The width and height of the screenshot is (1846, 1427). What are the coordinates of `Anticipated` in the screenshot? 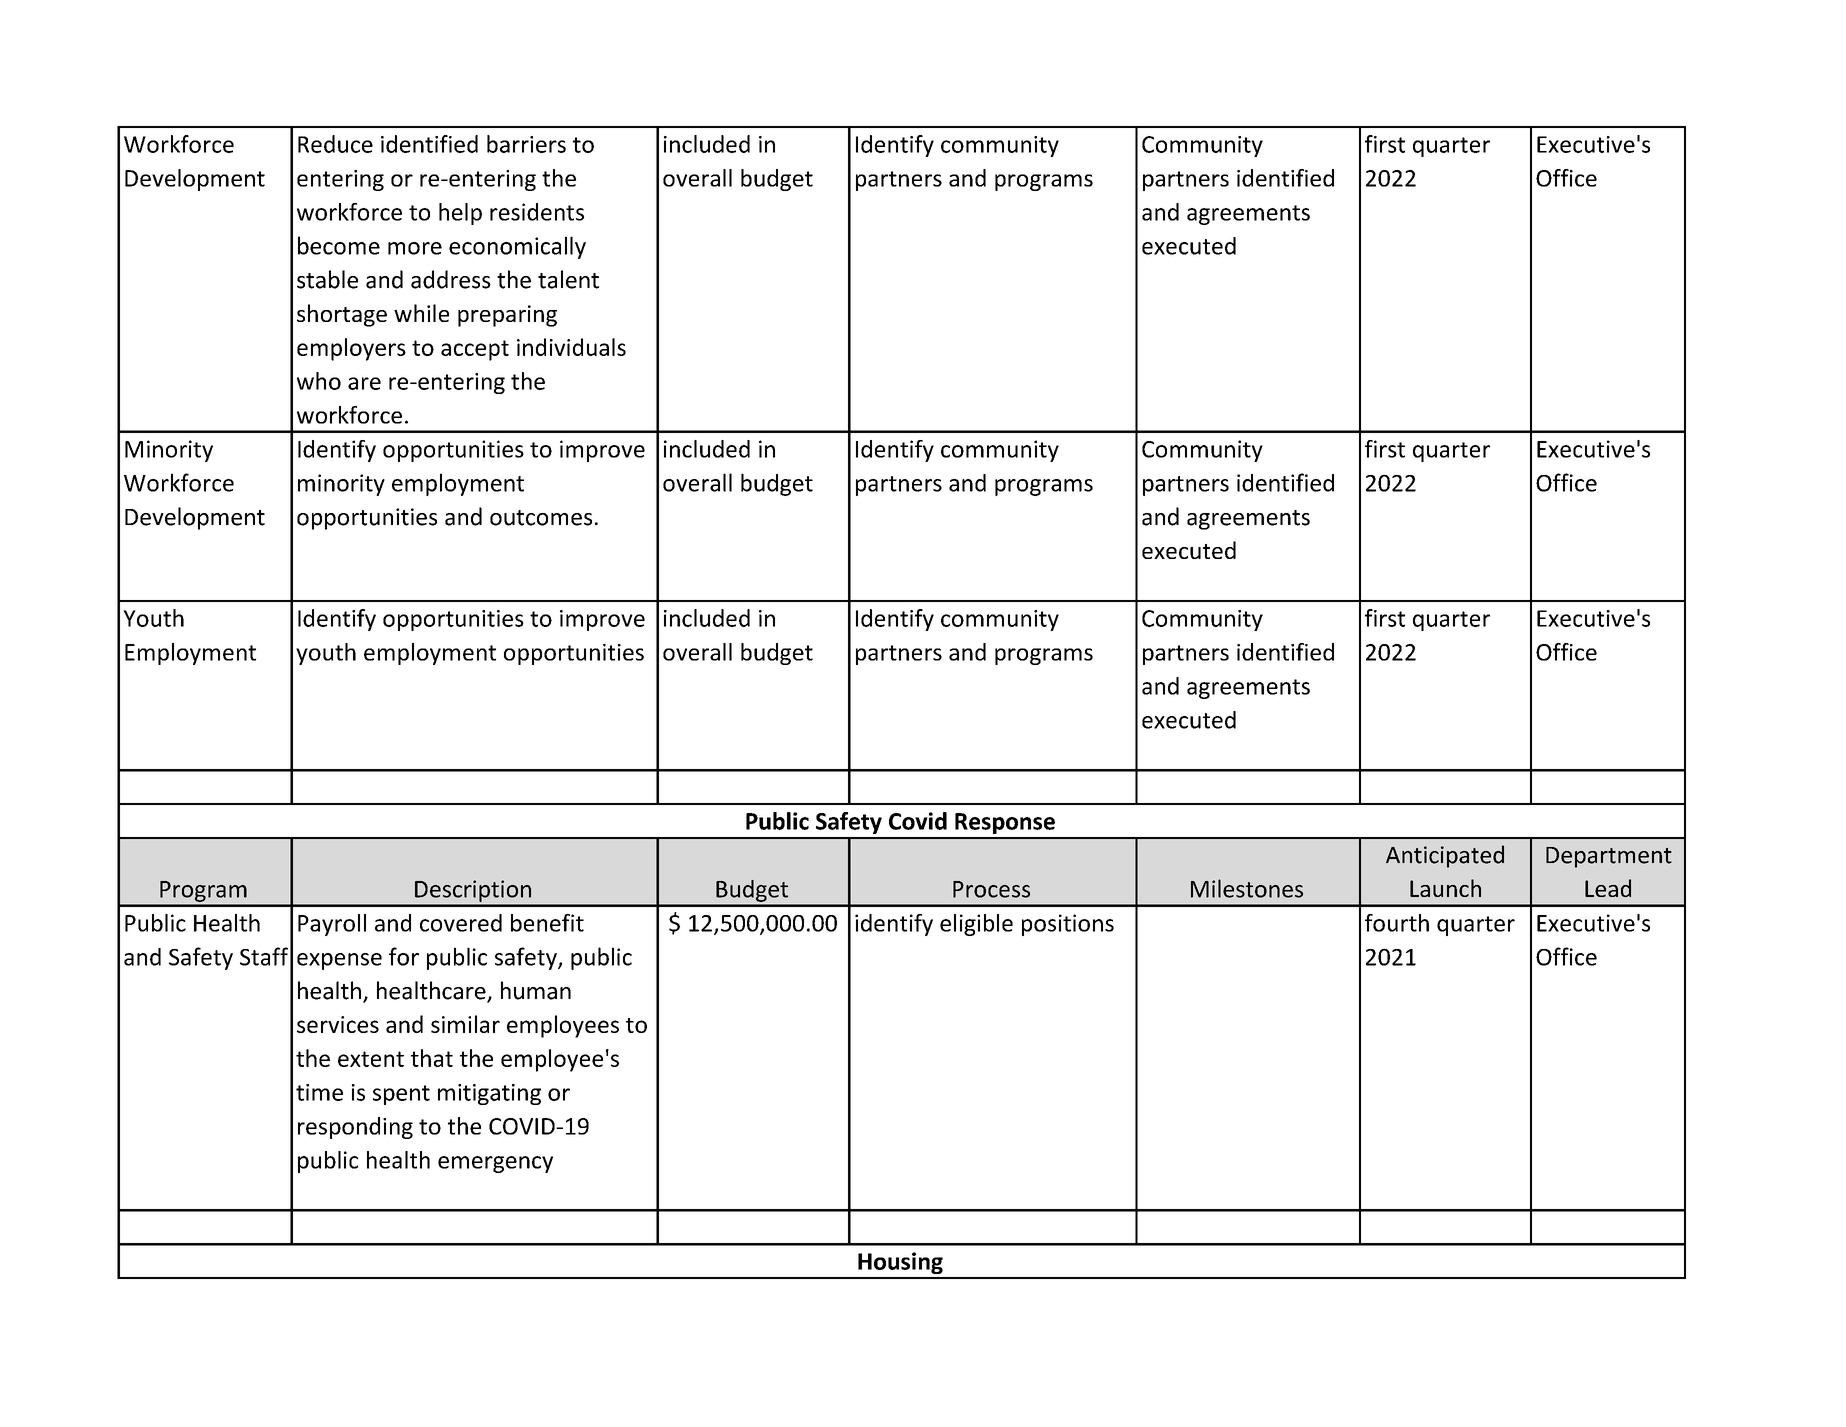 It's located at (1445, 856).
